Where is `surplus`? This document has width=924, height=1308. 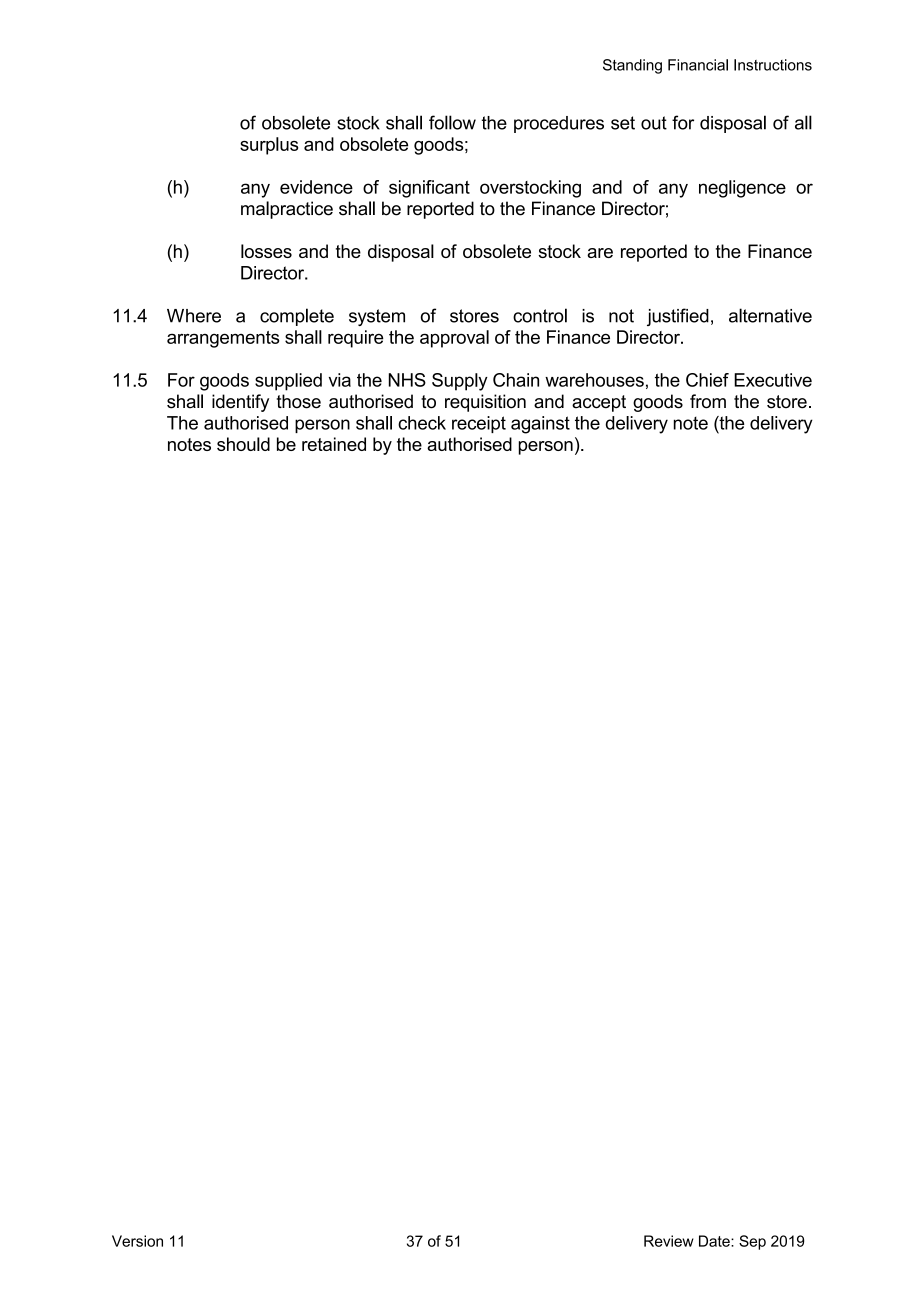 surplus is located at coordinates (269, 146).
